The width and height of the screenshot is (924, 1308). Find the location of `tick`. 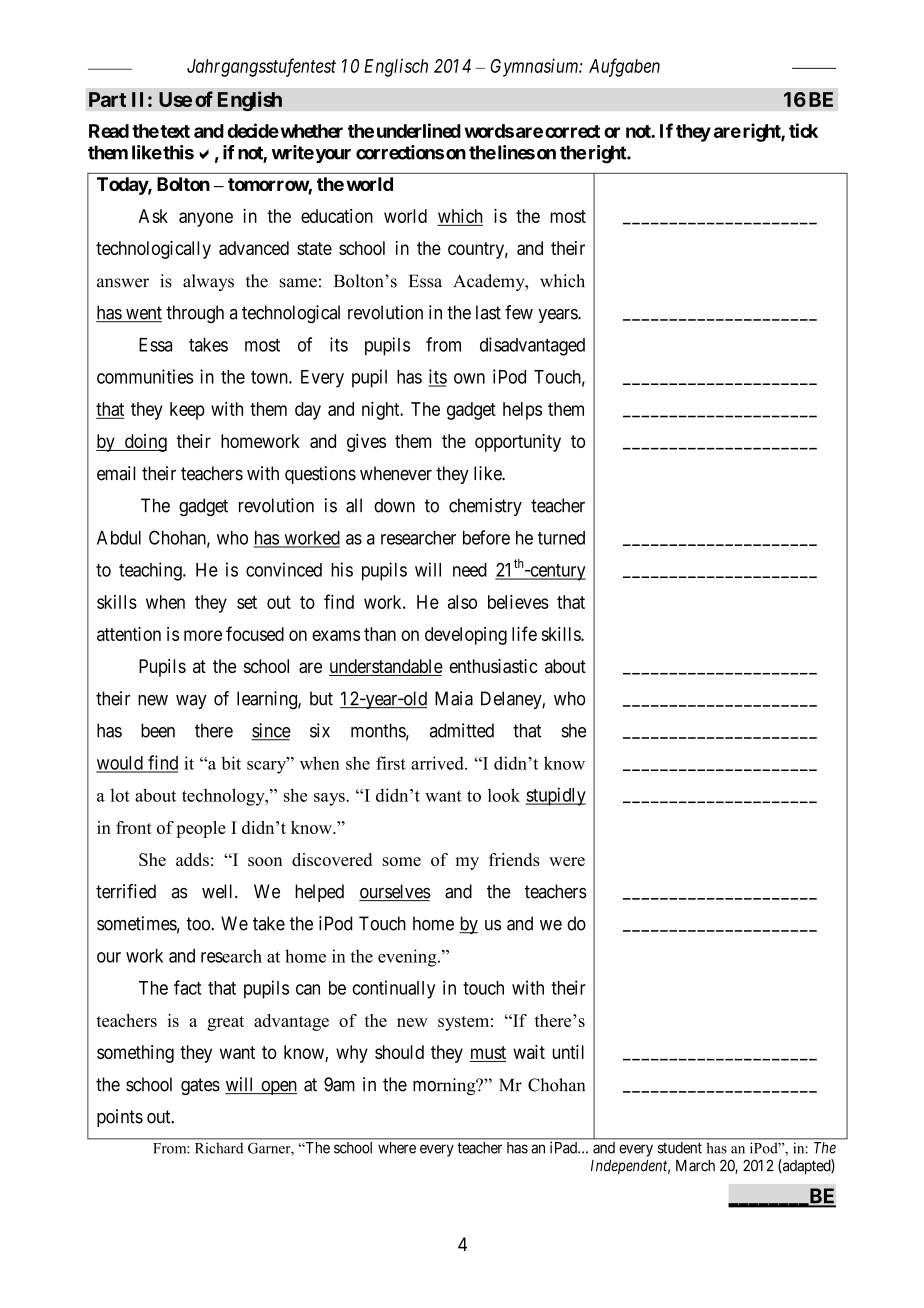

tick is located at coordinates (803, 130).
